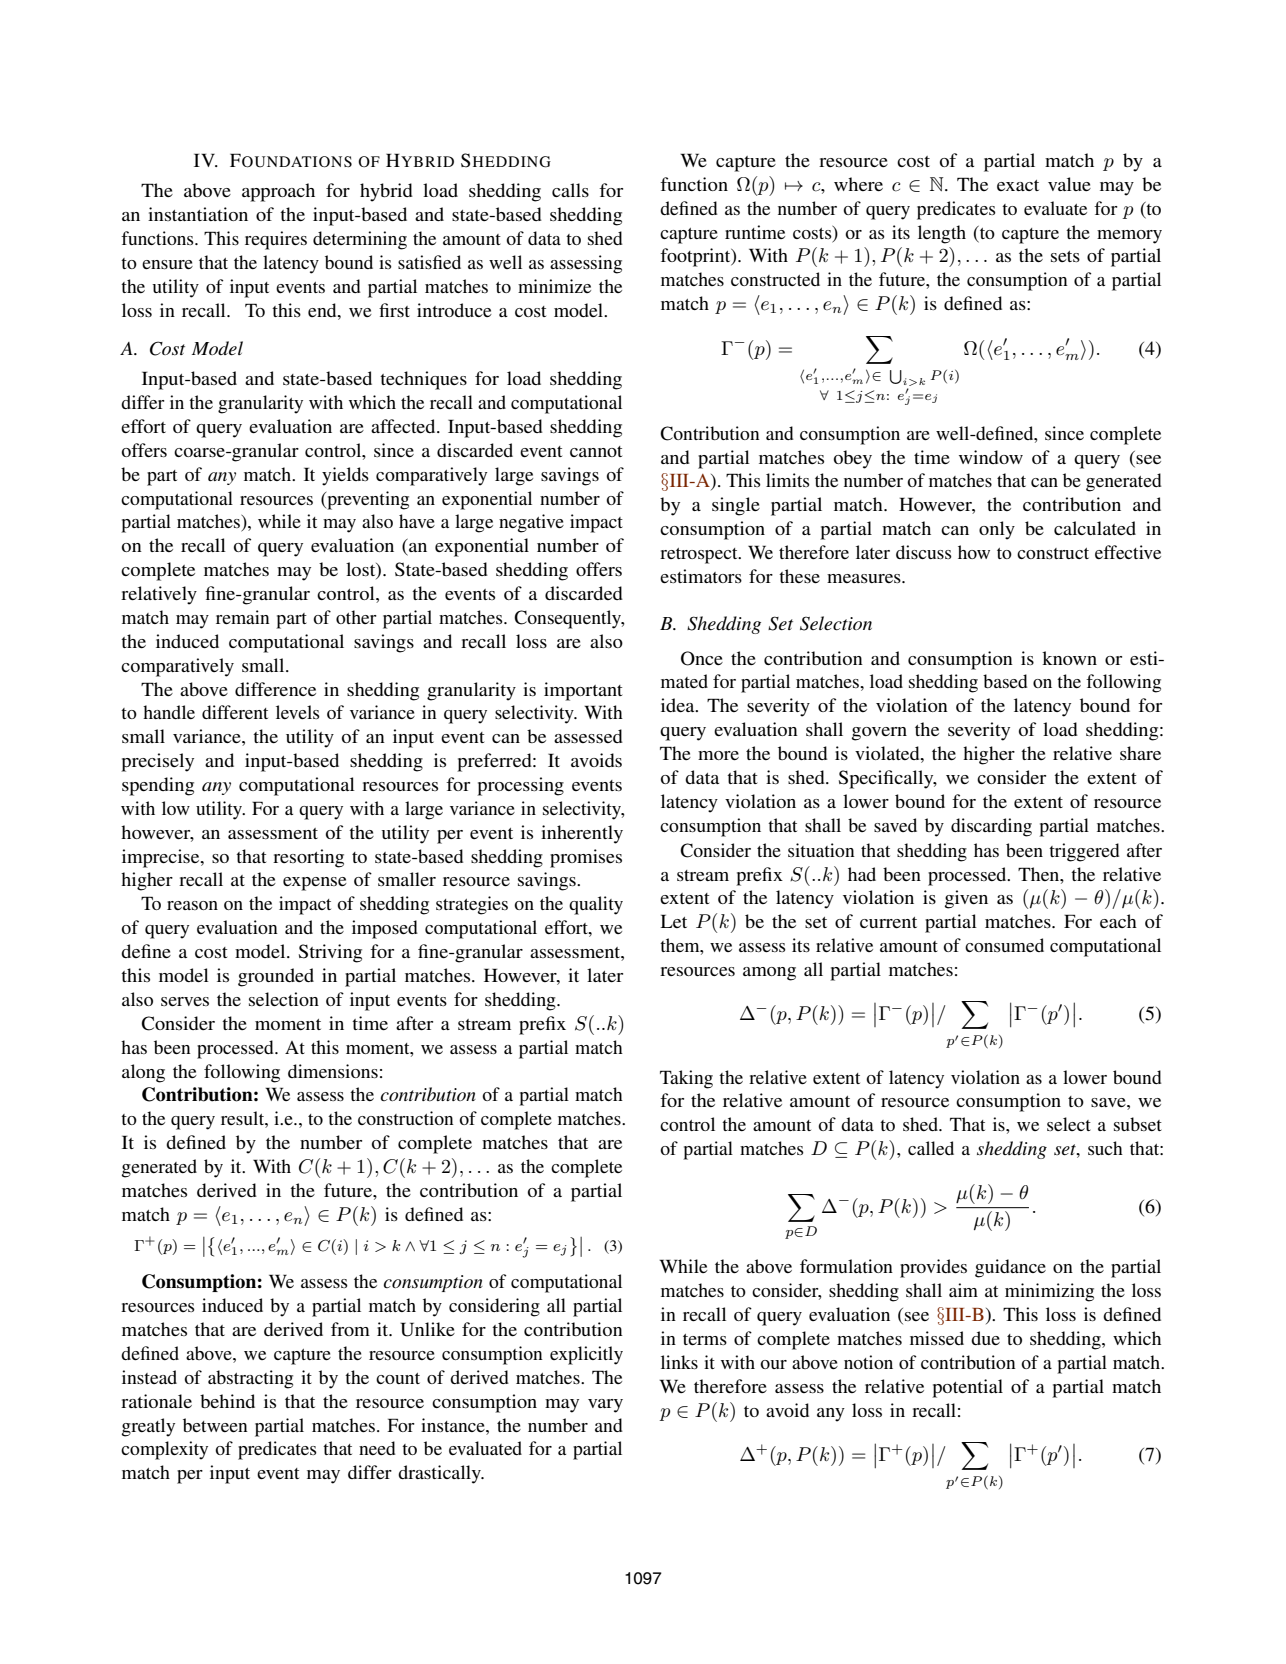 This image has height=1664, width=1286. What do you see at coordinates (276, 240) in the image?
I see `requires` at bounding box center [276, 240].
